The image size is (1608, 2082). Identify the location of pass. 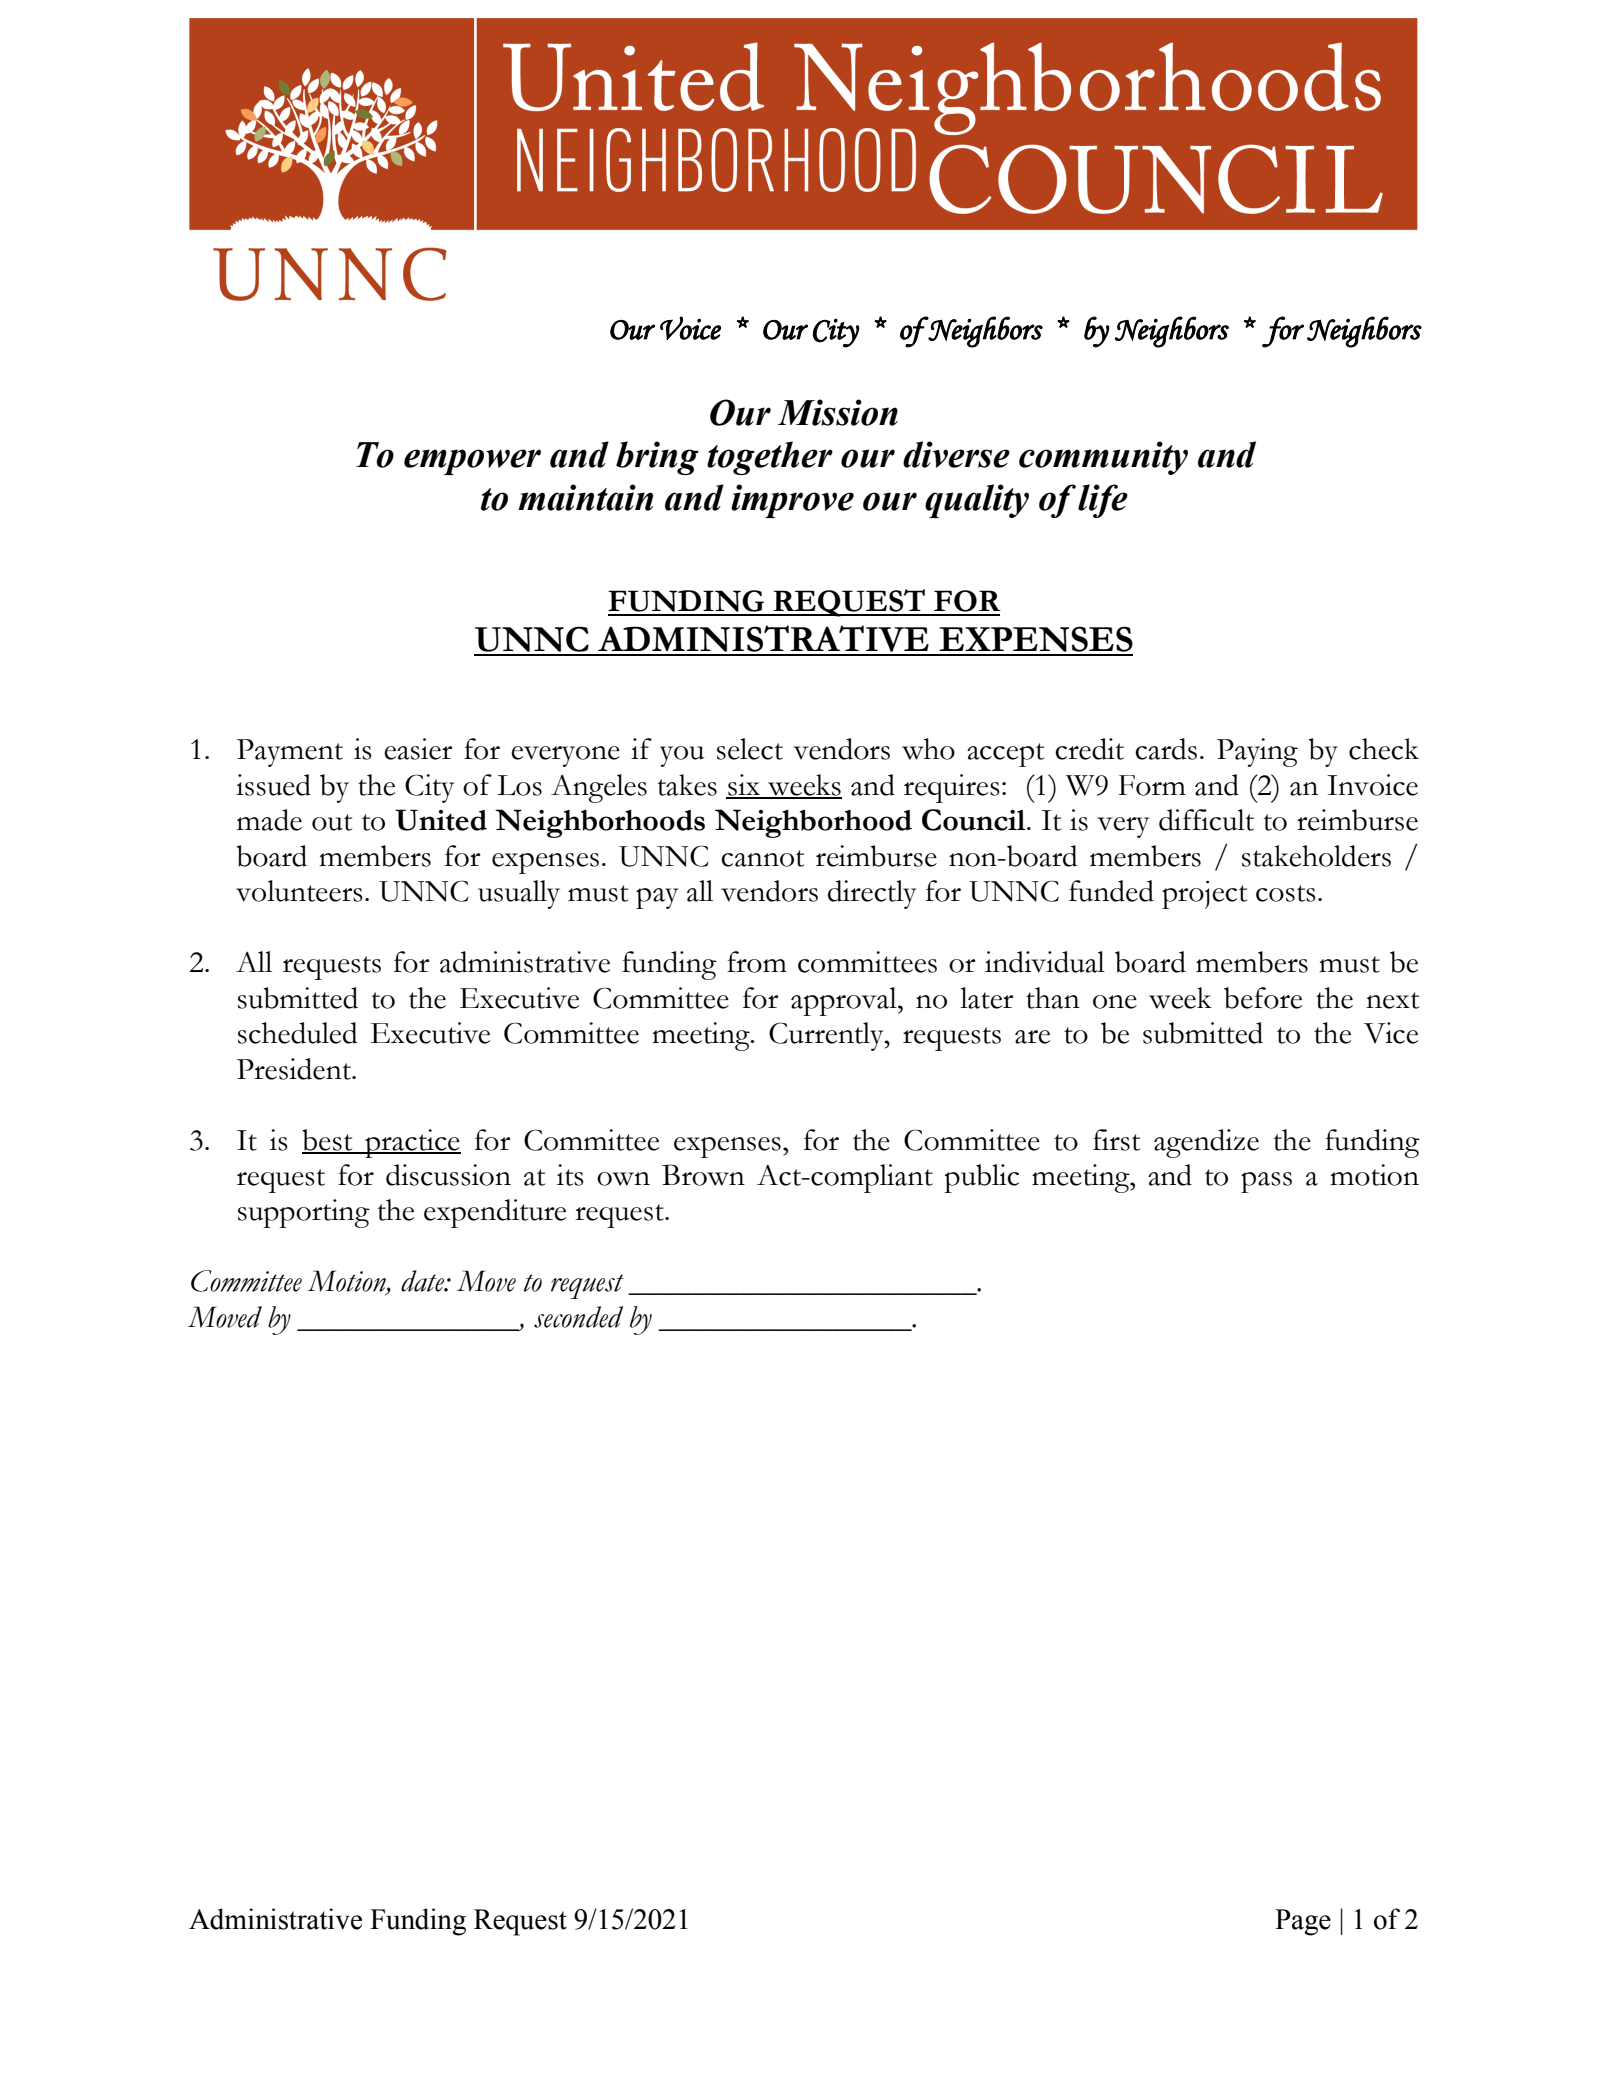
(1266, 1182).
